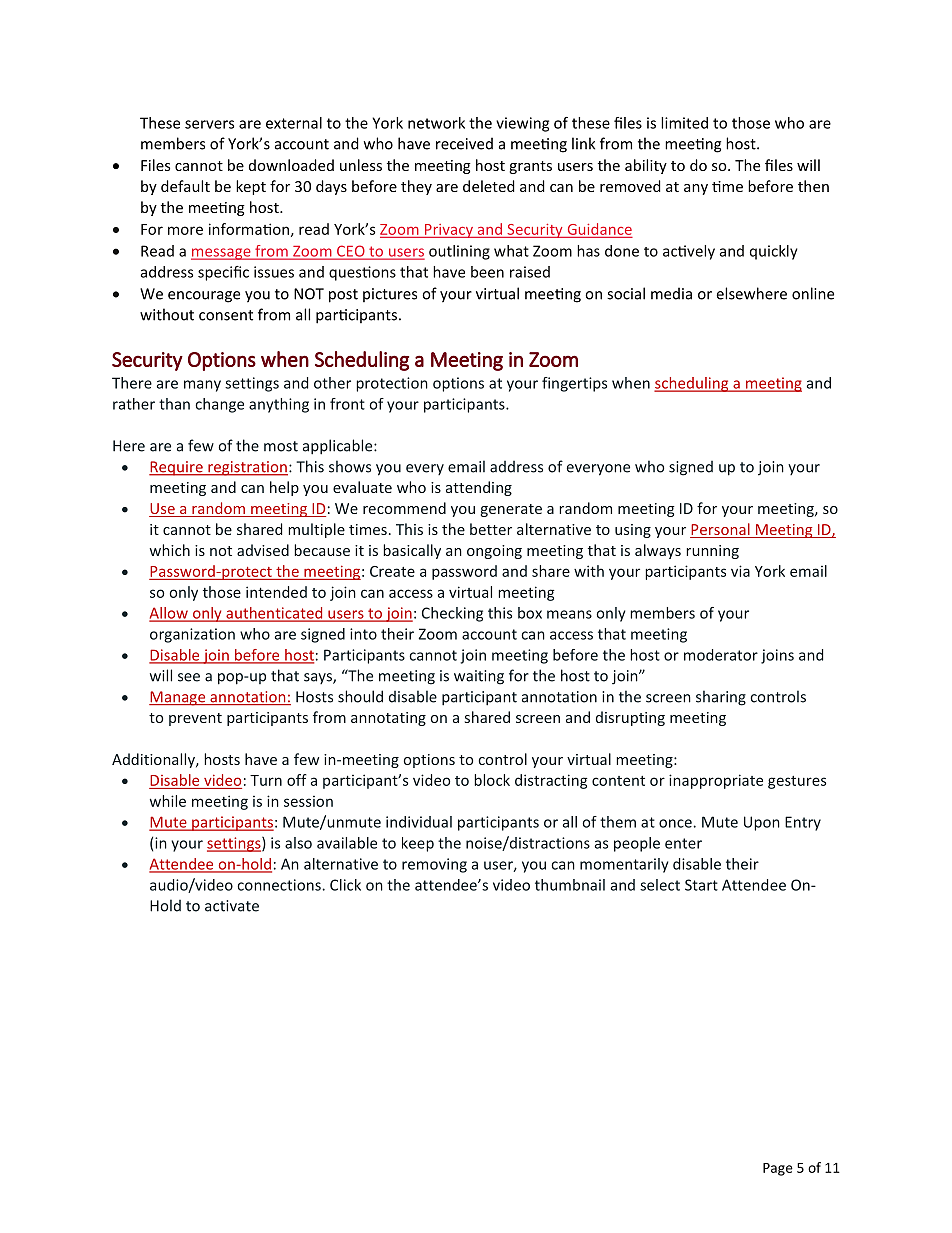 The width and height of the screenshot is (952, 1233). What do you see at coordinates (684, 123) in the screenshot?
I see `limited` at bounding box center [684, 123].
